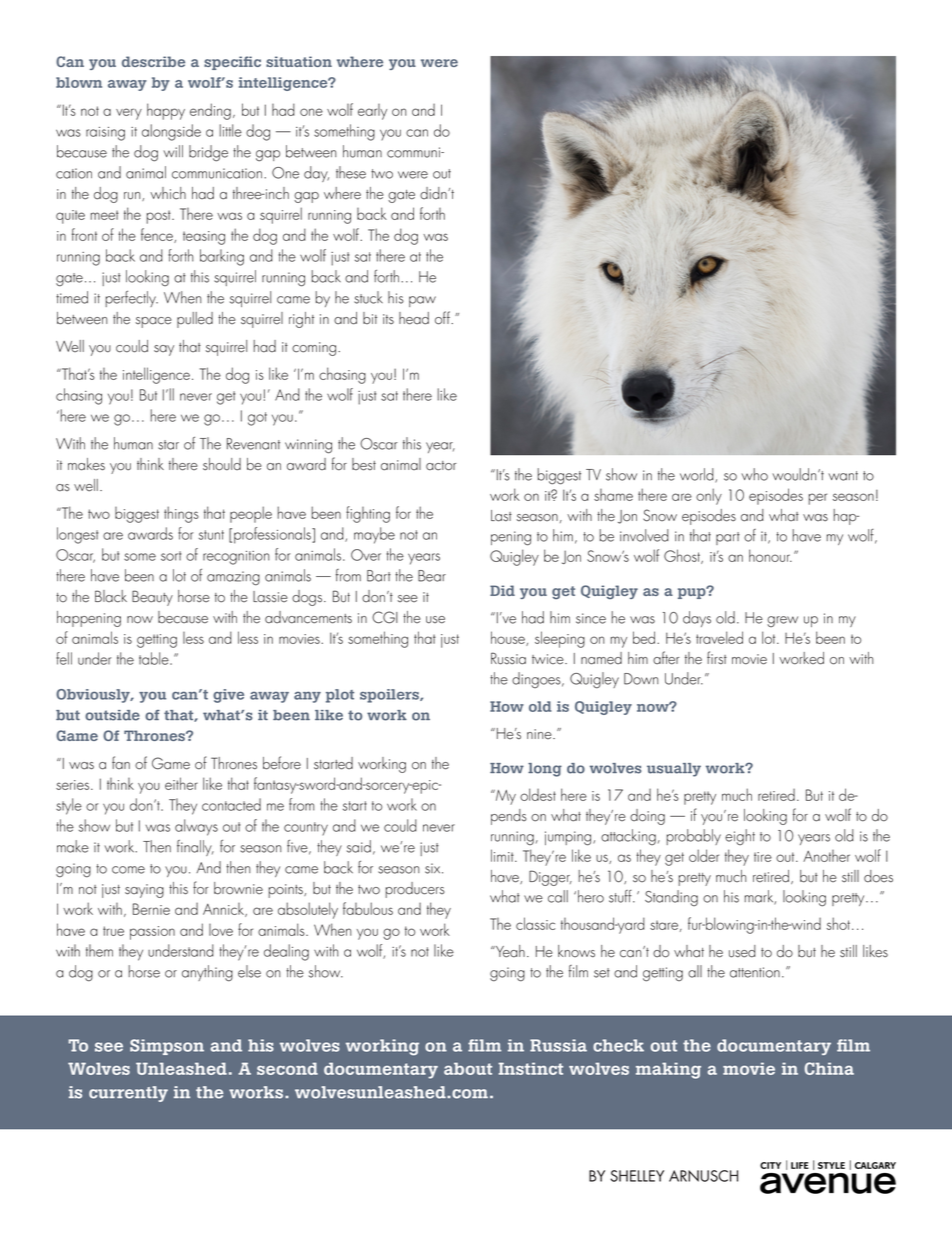 The width and height of the screenshot is (952, 1233). I want to click on early, so click(372, 112).
